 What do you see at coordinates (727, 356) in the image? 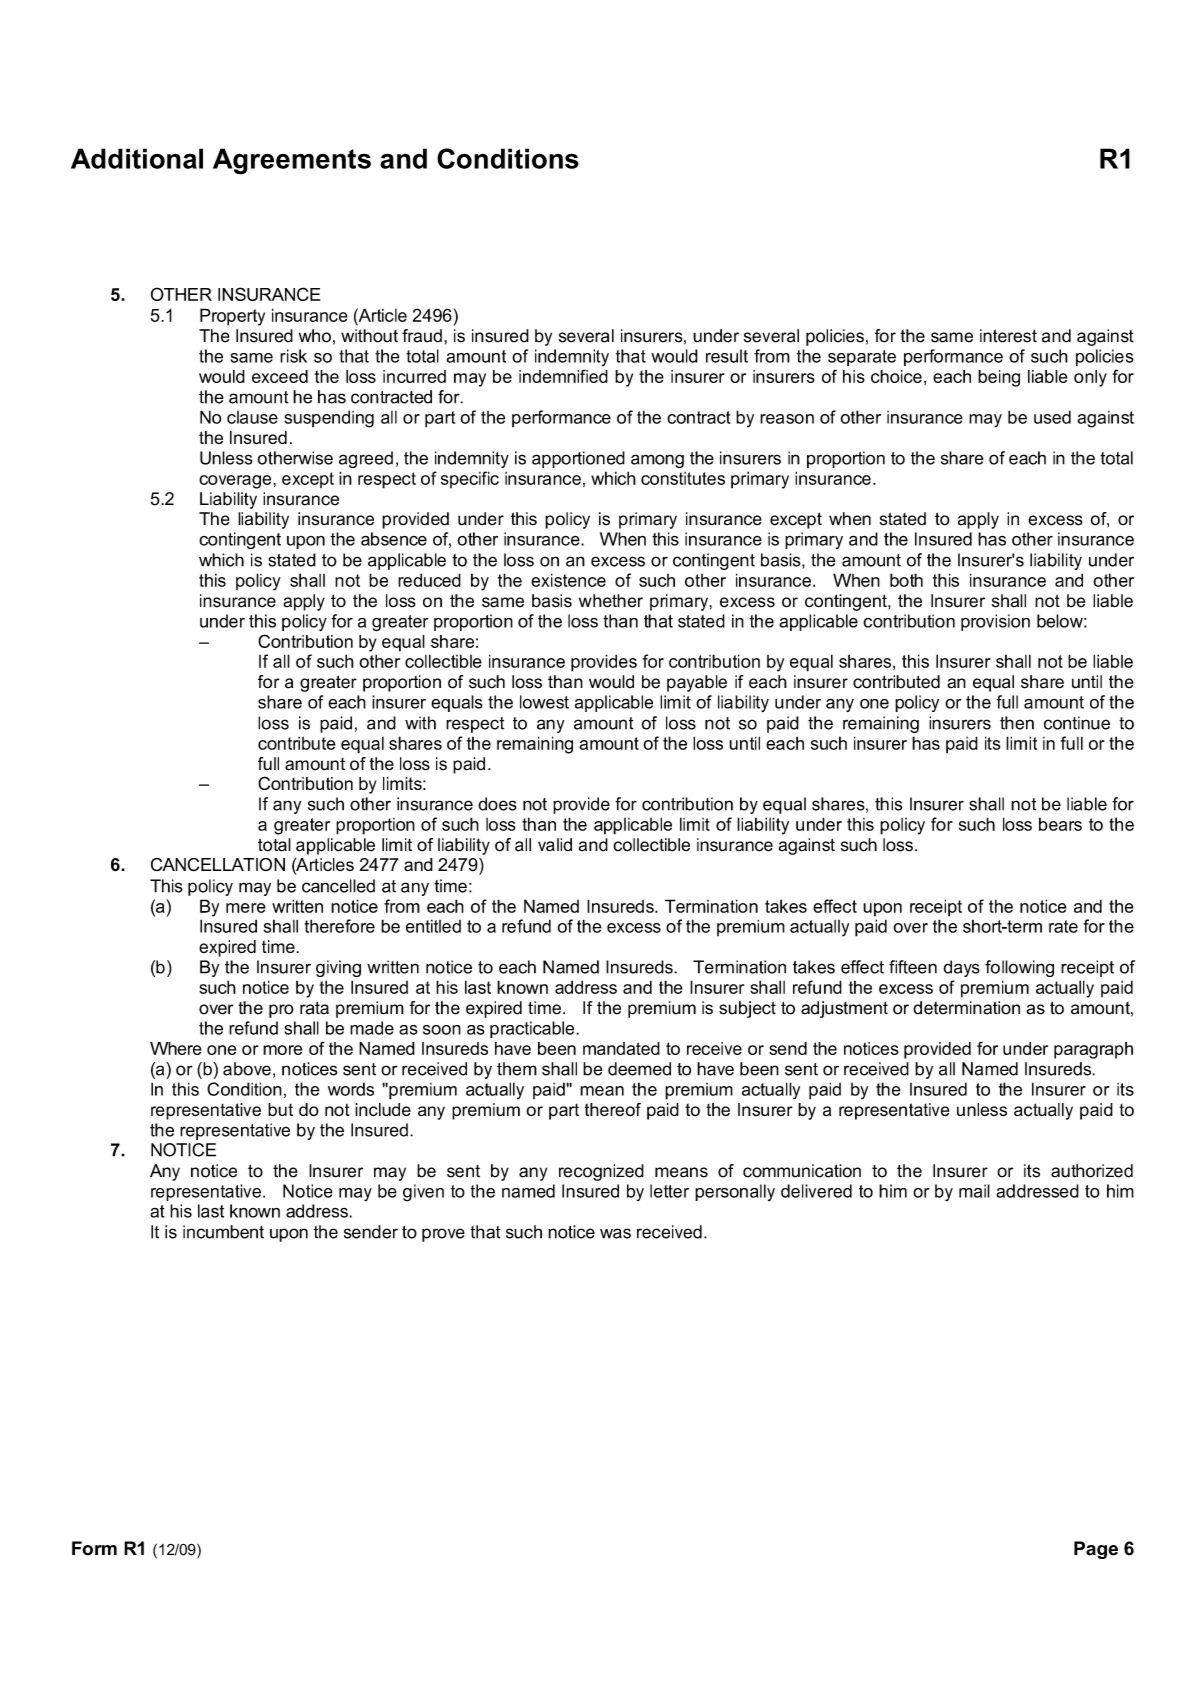
I see `result` at bounding box center [727, 356].
